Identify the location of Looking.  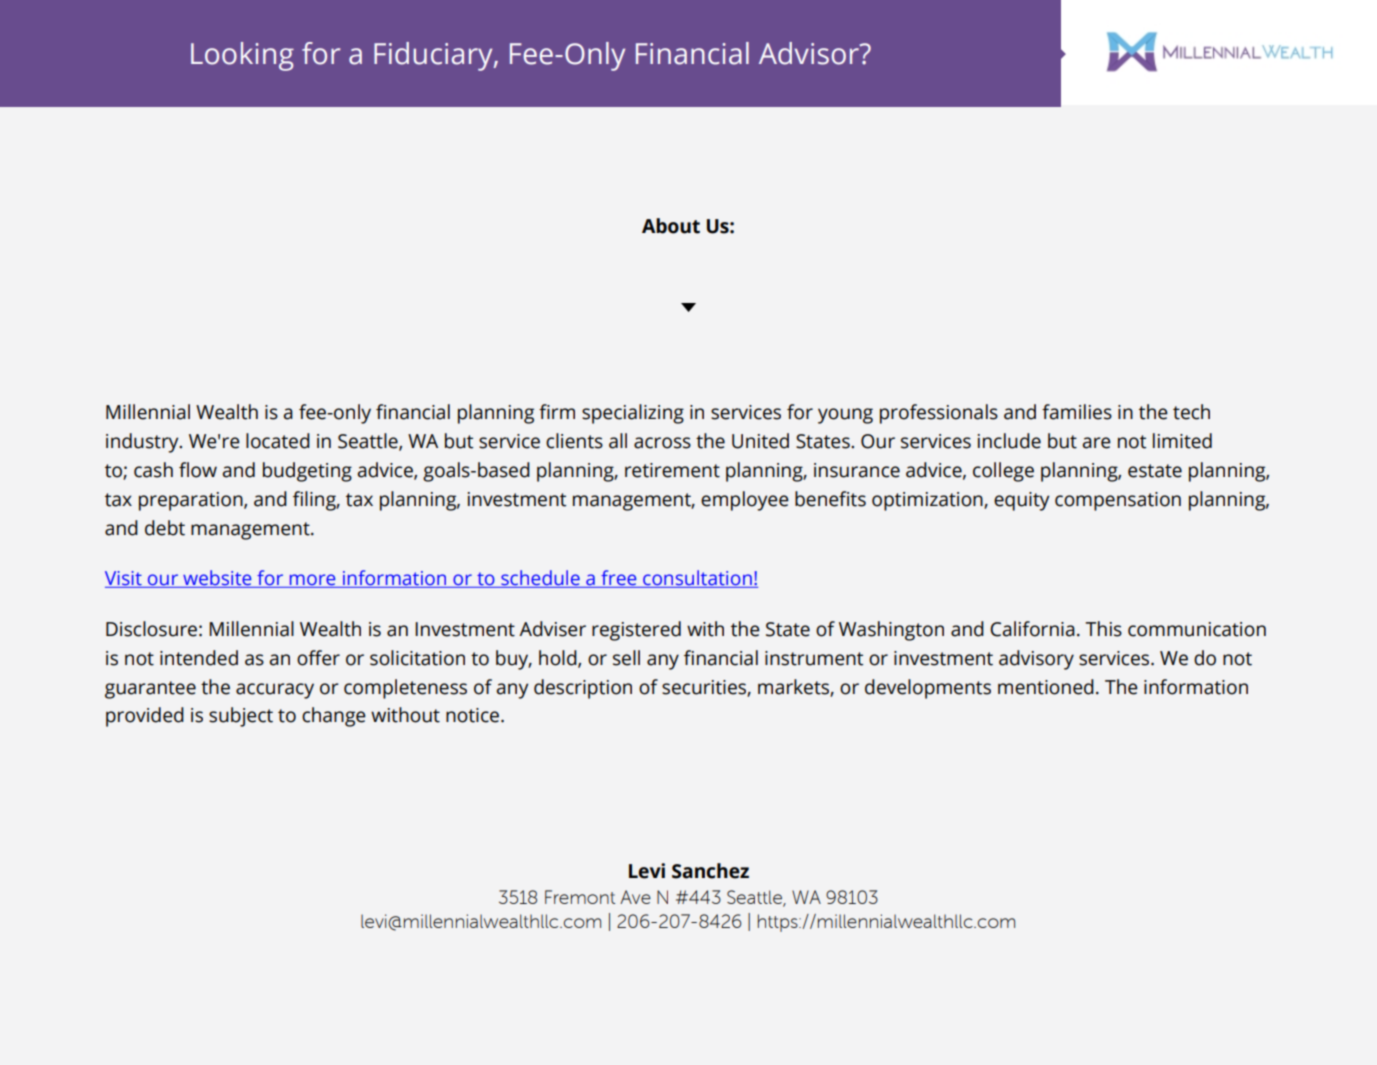
(242, 56).
